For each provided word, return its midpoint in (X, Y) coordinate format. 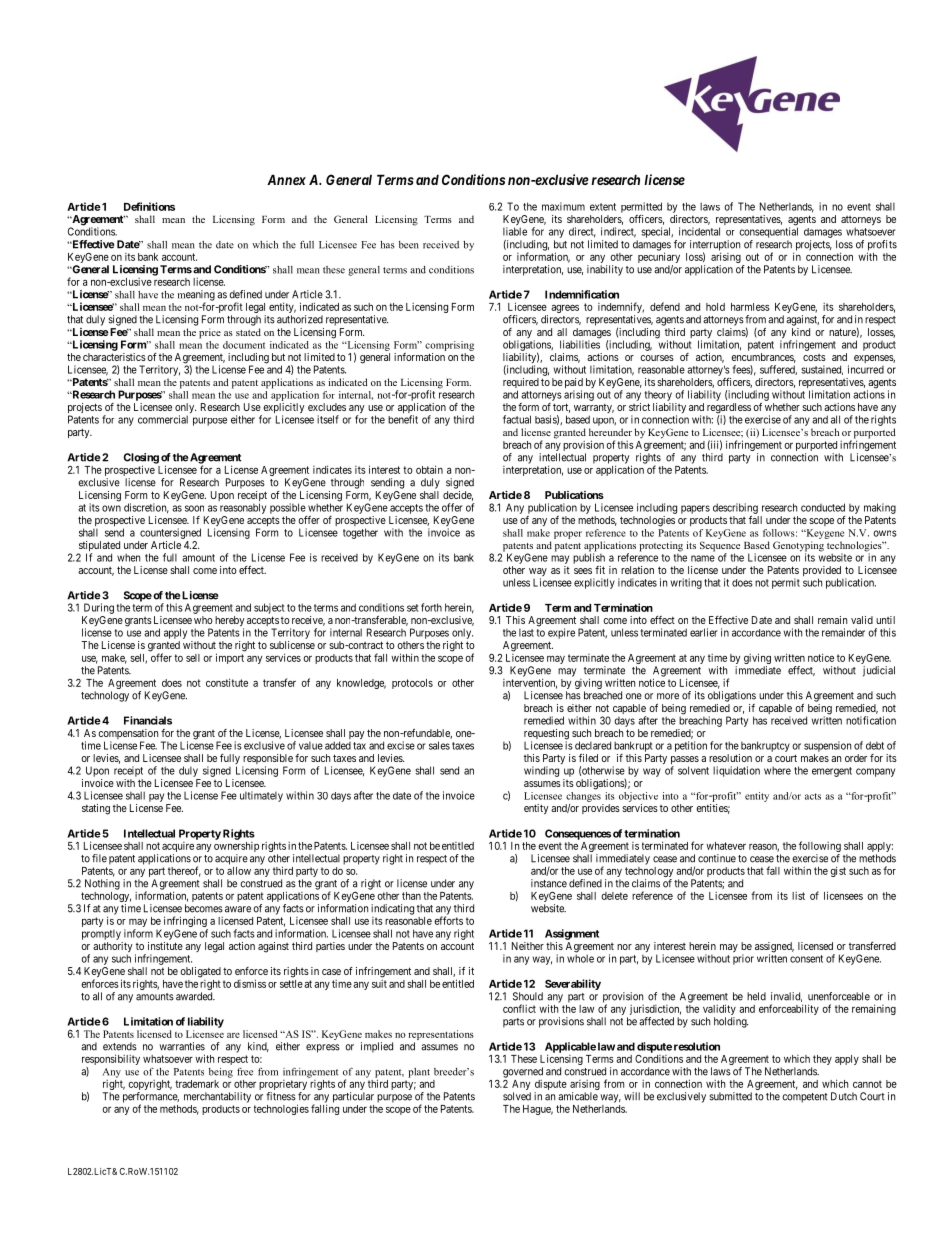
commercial (163, 419)
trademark (197, 1084)
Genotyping (798, 547)
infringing (186, 923)
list (798, 896)
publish (589, 558)
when (128, 557)
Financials (148, 720)
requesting (546, 735)
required (521, 384)
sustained (822, 370)
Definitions (149, 206)
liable (515, 231)
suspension (827, 746)
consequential (768, 232)
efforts (448, 920)
